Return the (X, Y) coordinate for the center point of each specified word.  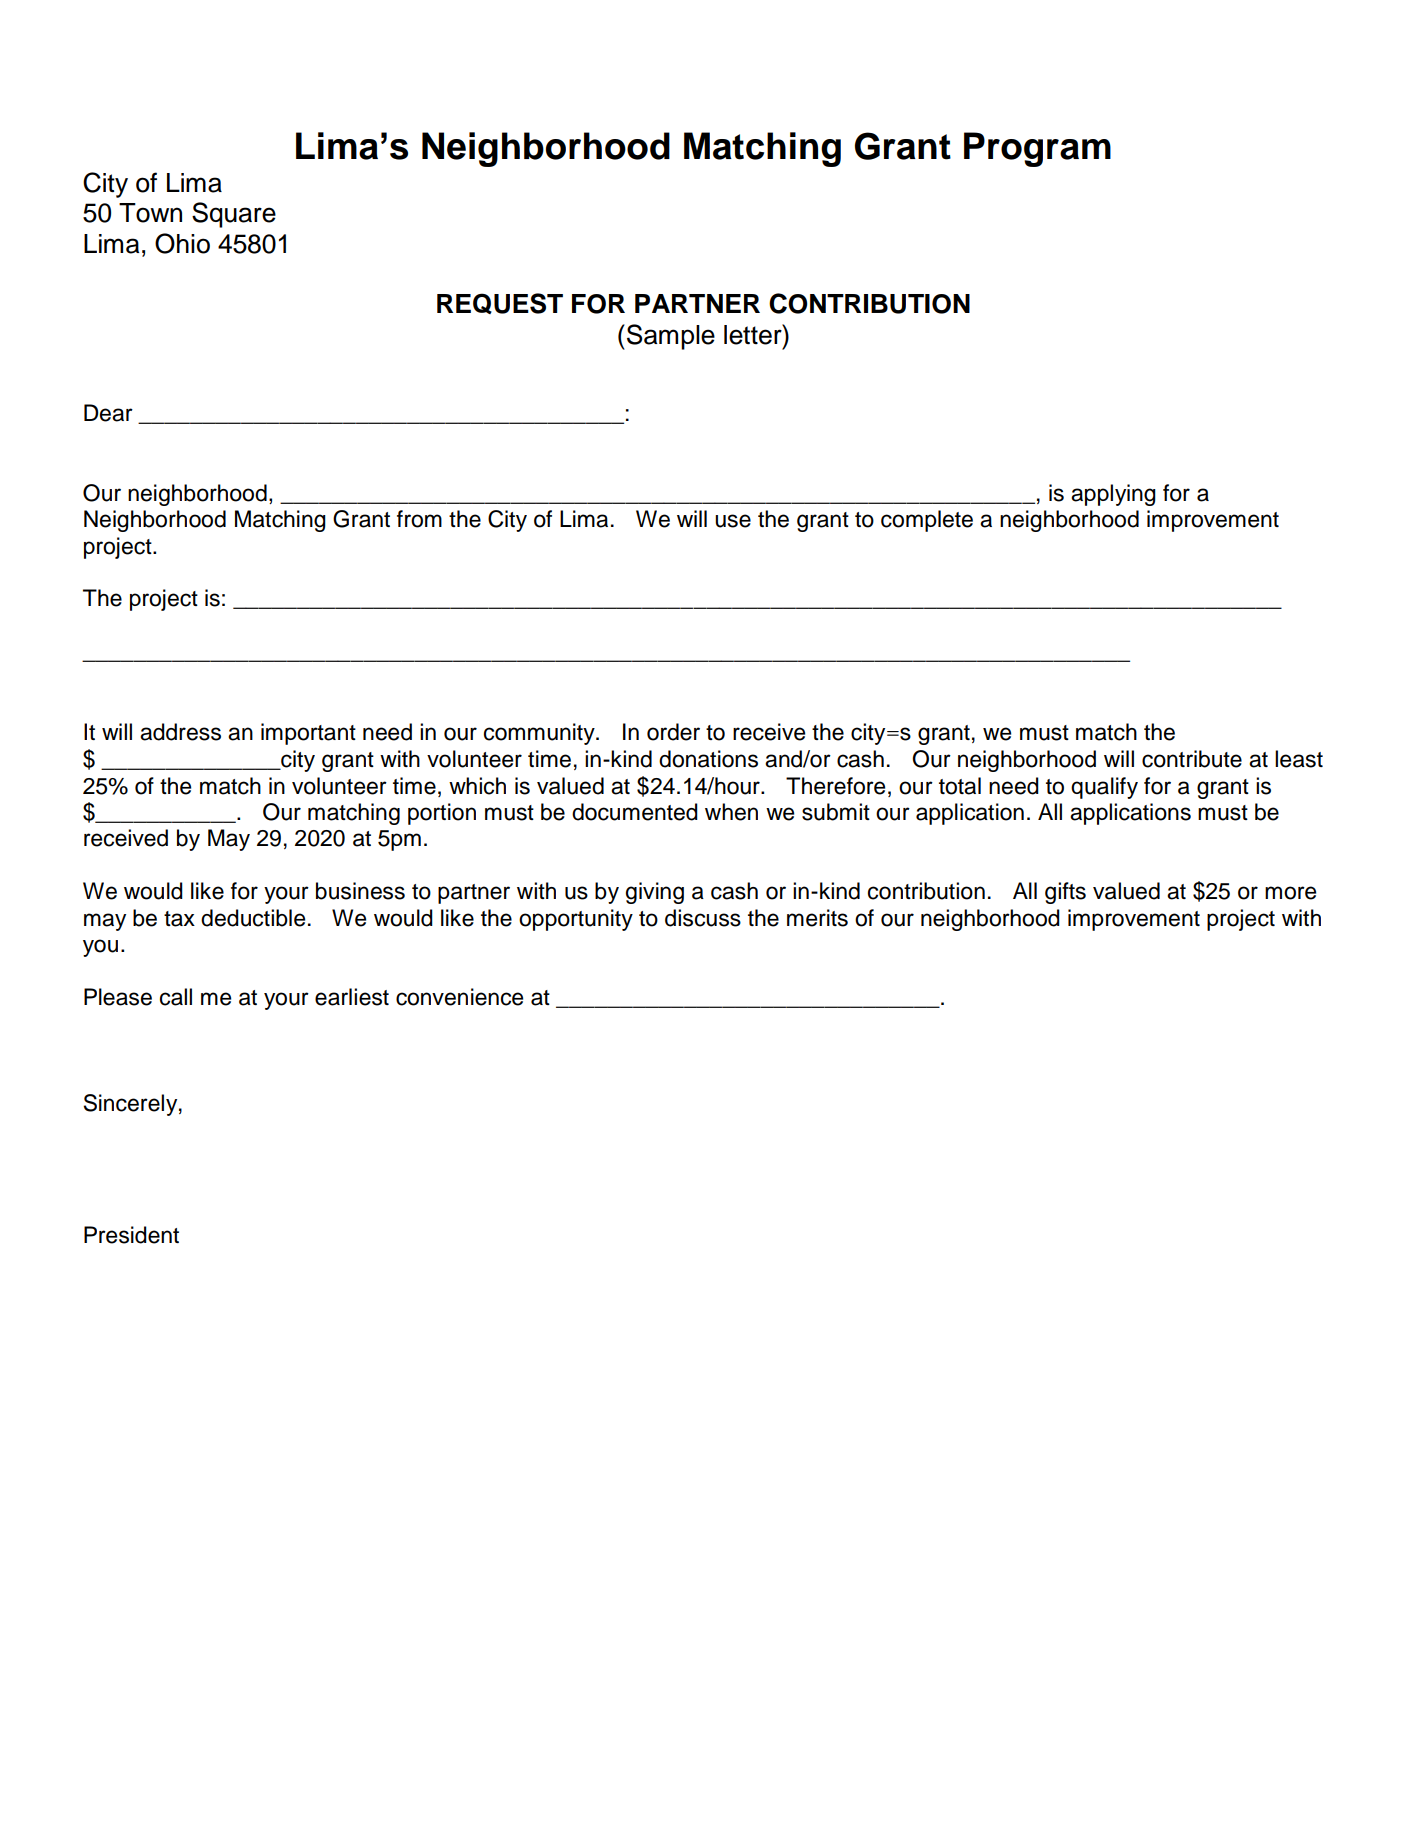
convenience (459, 997)
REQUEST (500, 303)
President (131, 1235)
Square (234, 215)
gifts (1065, 893)
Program (1037, 149)
